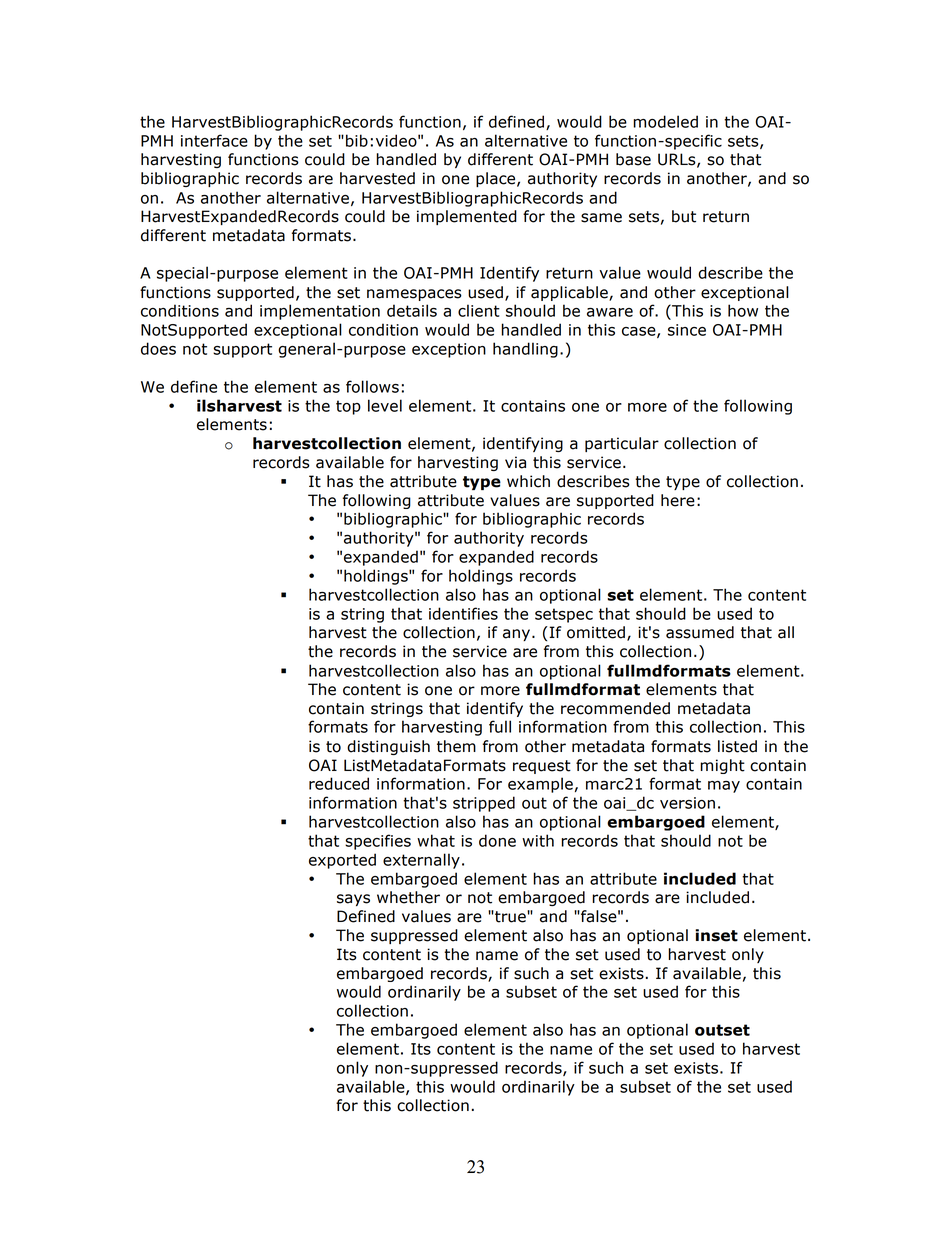 The height and width of the screenshot is (1233, 952). What do you see at coordinates (722, 1030) in the screenshot?
I see `outset` at bounding box center [722, 1030].
